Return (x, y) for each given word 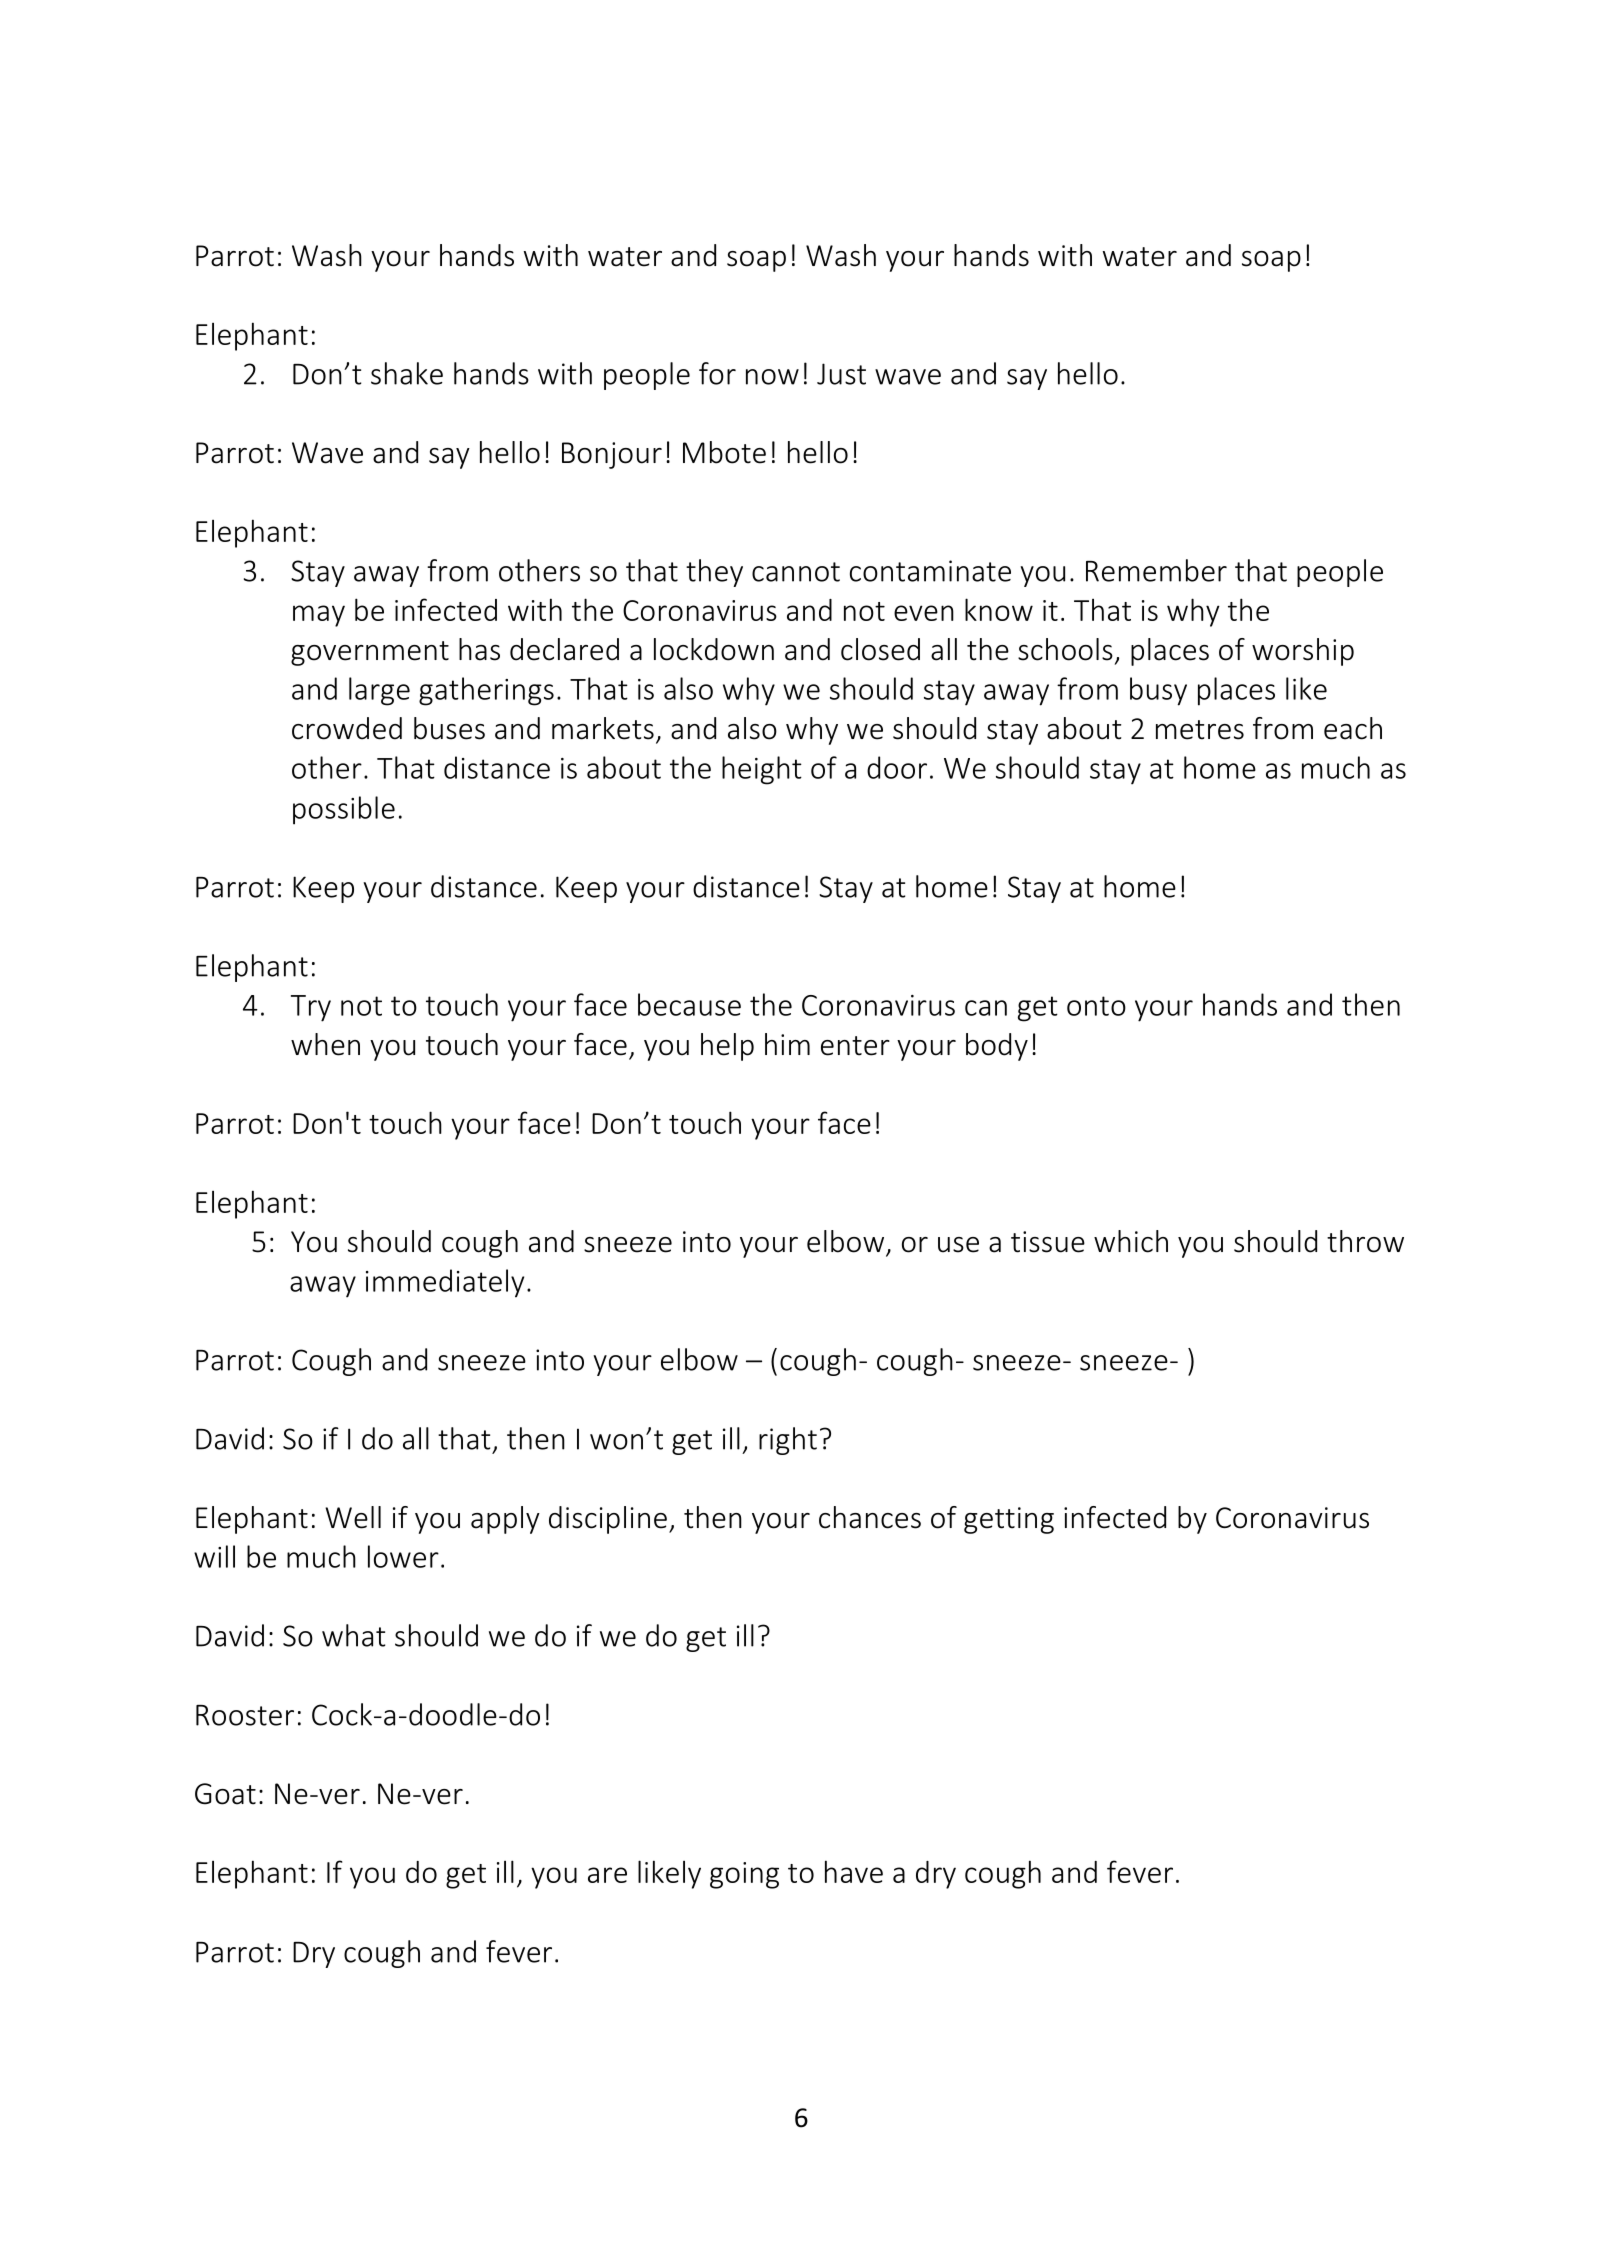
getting (1009, 1520)
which (1131, 1241)
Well (353, 1517)
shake (407, 373)
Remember (1156, 570)
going (744, 1875)
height (762, 770)
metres (1200, 730)
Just (841, 374)
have (854, 1871)
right (788, 1441)
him (787, 1044)
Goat (225, 1794)
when (325, 1044)
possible (344, 810)
